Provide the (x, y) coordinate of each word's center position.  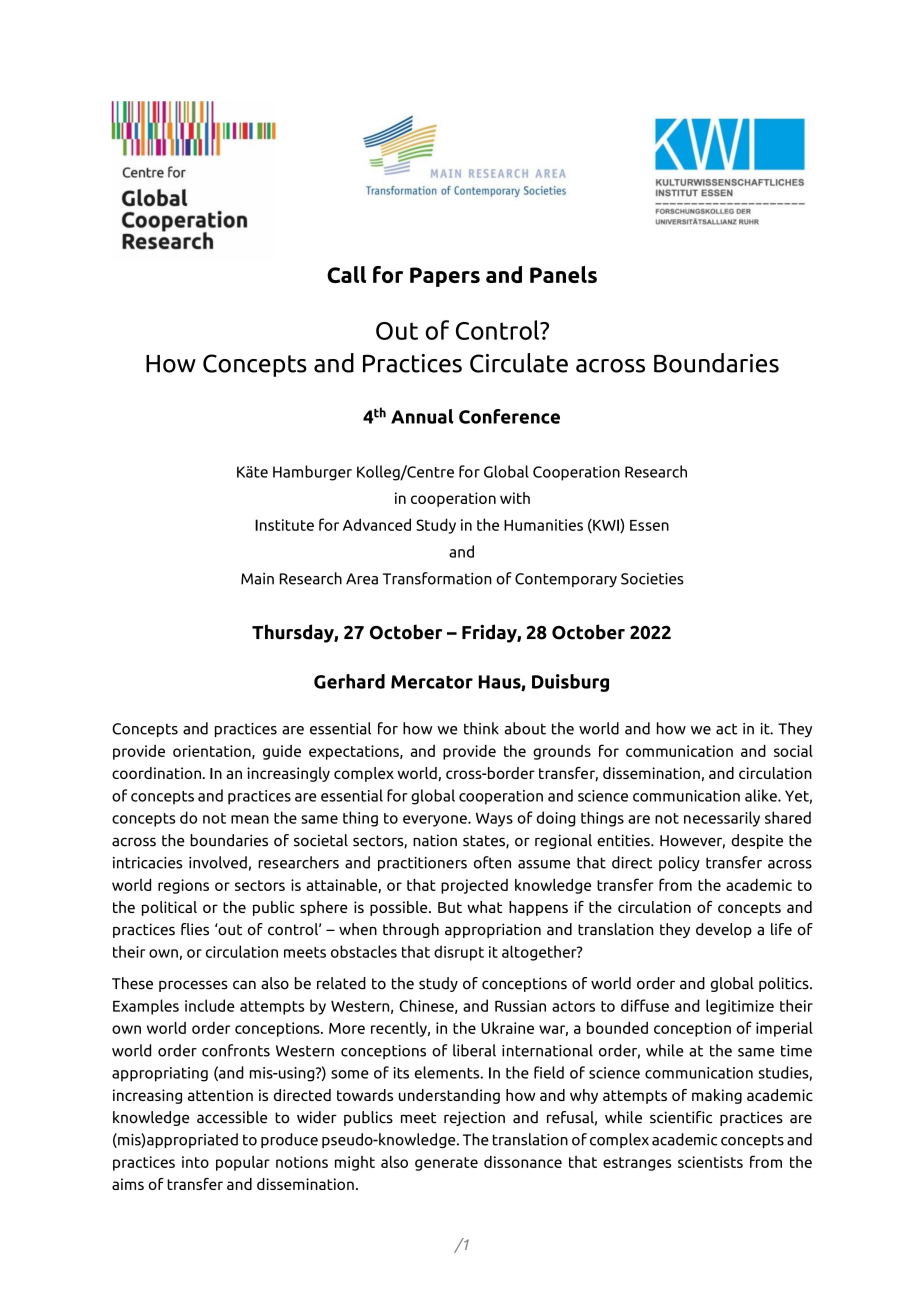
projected (474, 886)
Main (257, 579)
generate (446, 1164)
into (195, 1162)
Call (346, 274)
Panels (563, 274)
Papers (445, 277)
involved (218, 862)
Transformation (437, 578)
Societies (652, 579)
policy (679, 863)
